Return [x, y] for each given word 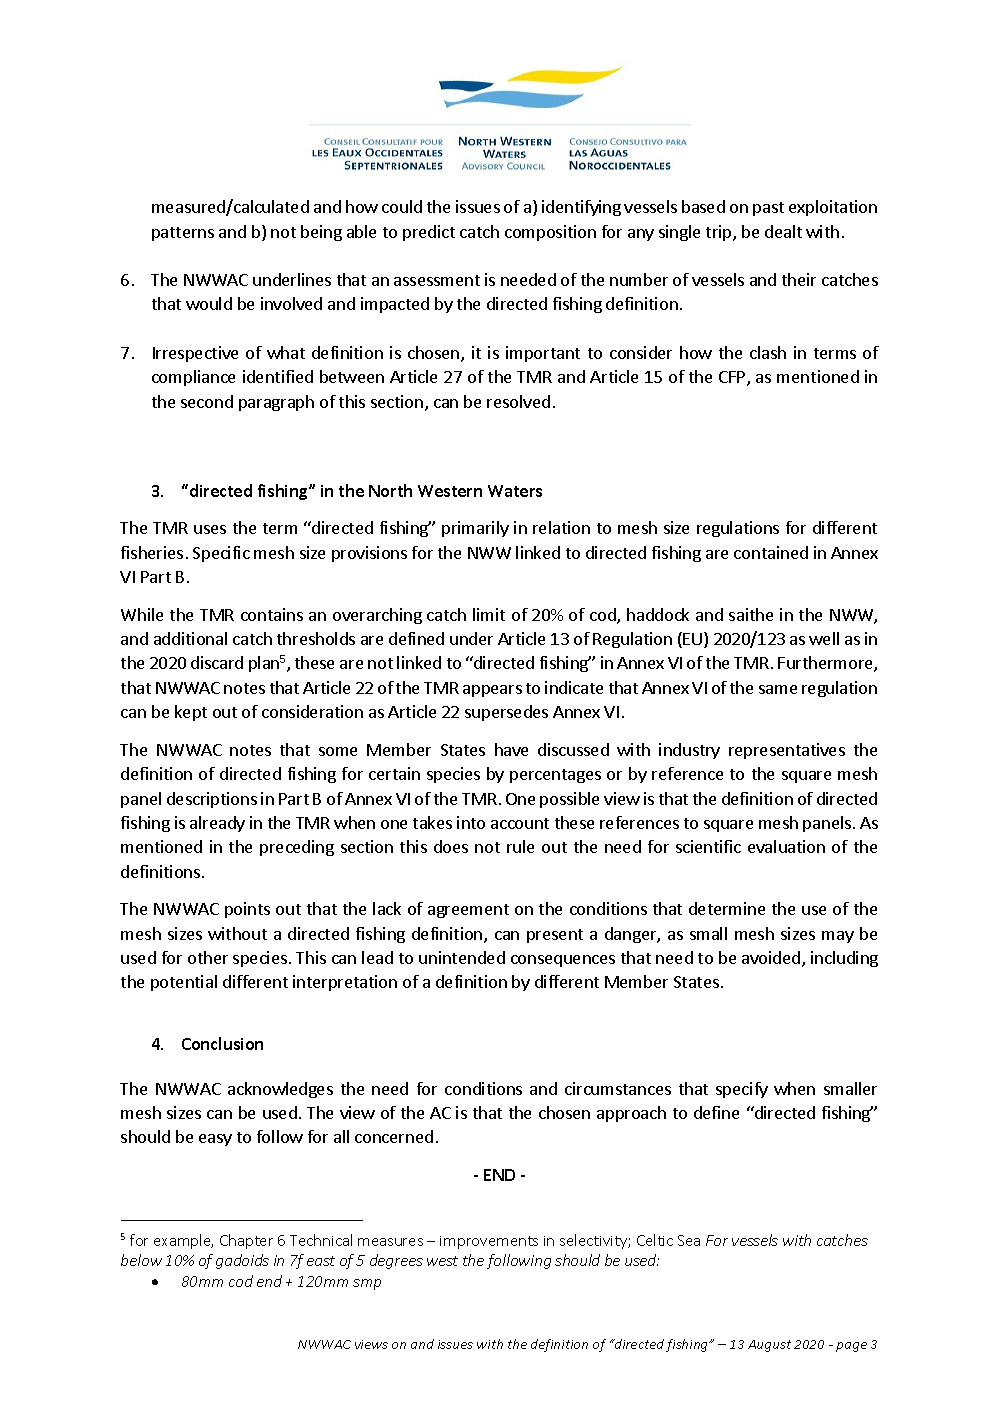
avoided [772, 959]
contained [771, 552]
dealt [783, 231]
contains [272, 614]
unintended [462, 957]
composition [550, 233]
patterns [183, 234]
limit [489, 614]
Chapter [246, 1241]
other [208, 957]
